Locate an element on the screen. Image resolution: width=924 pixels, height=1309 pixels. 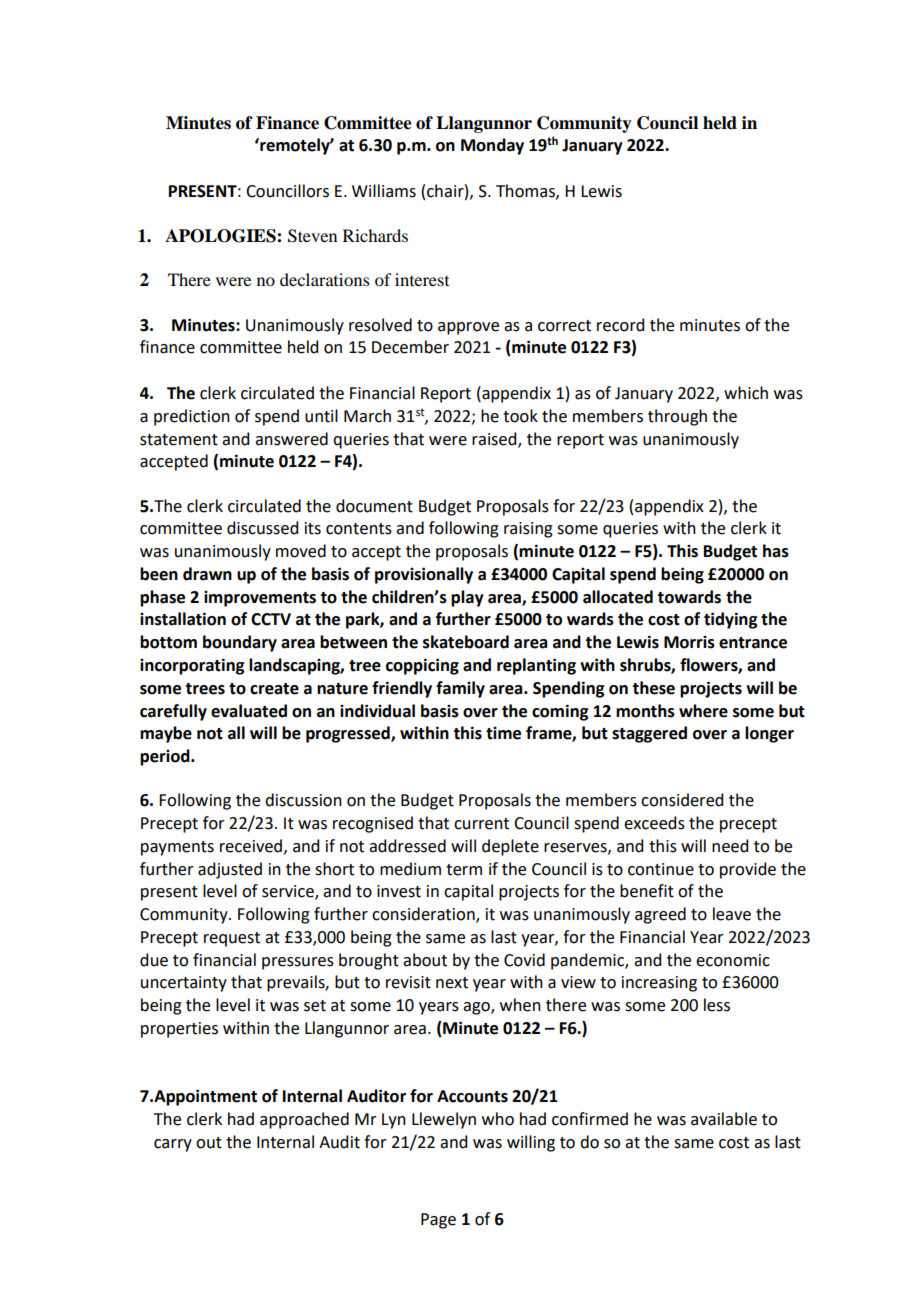
Monday is located at coordinates (492, 146).
